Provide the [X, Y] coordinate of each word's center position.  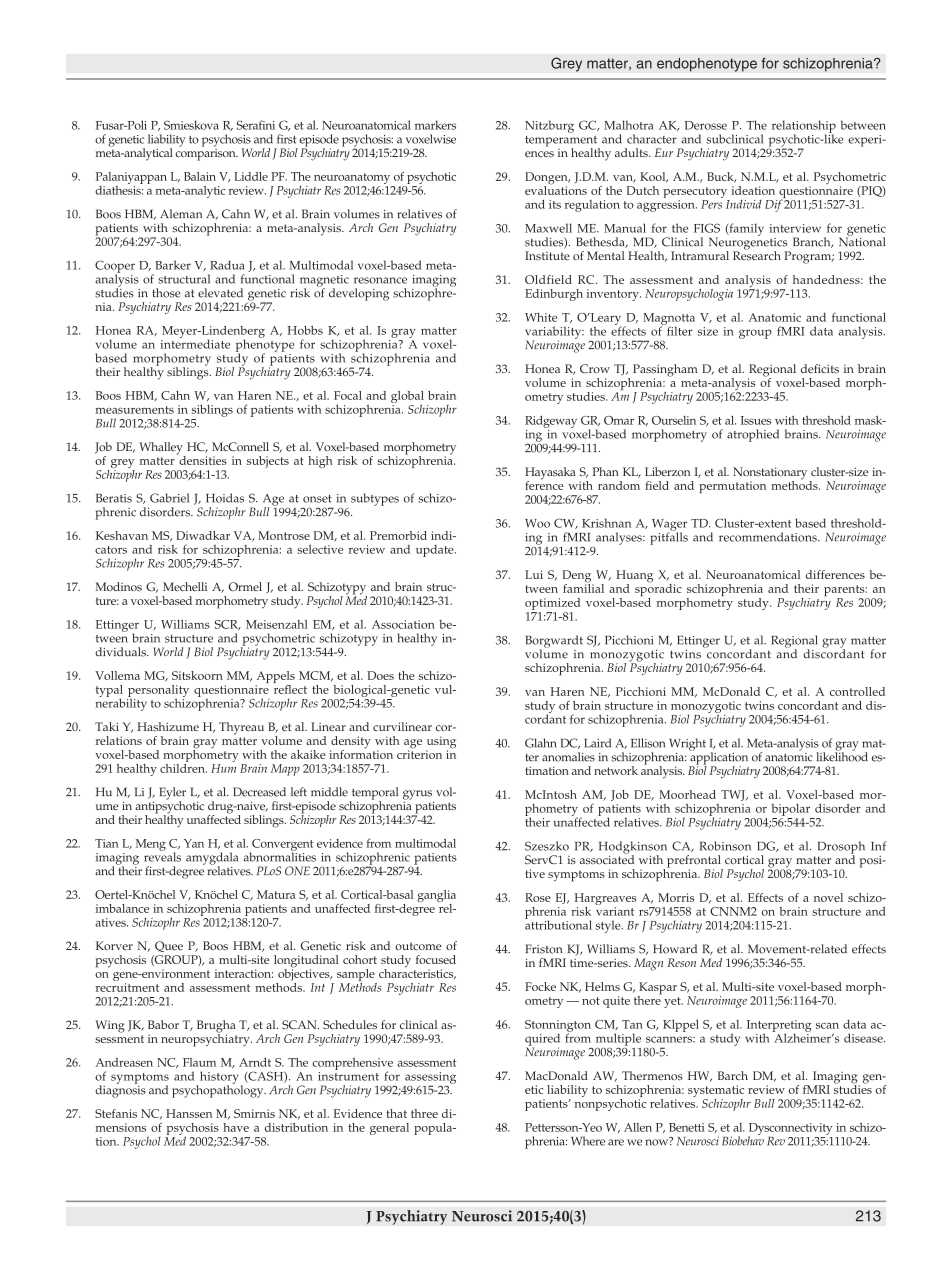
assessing [430, 1079]
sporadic [658, 590]
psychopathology [219, 1090]
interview [795, 228]
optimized [552, 604]
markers [435, 125]
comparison [206, 153]
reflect [290, 688]
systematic [716, 1092]
